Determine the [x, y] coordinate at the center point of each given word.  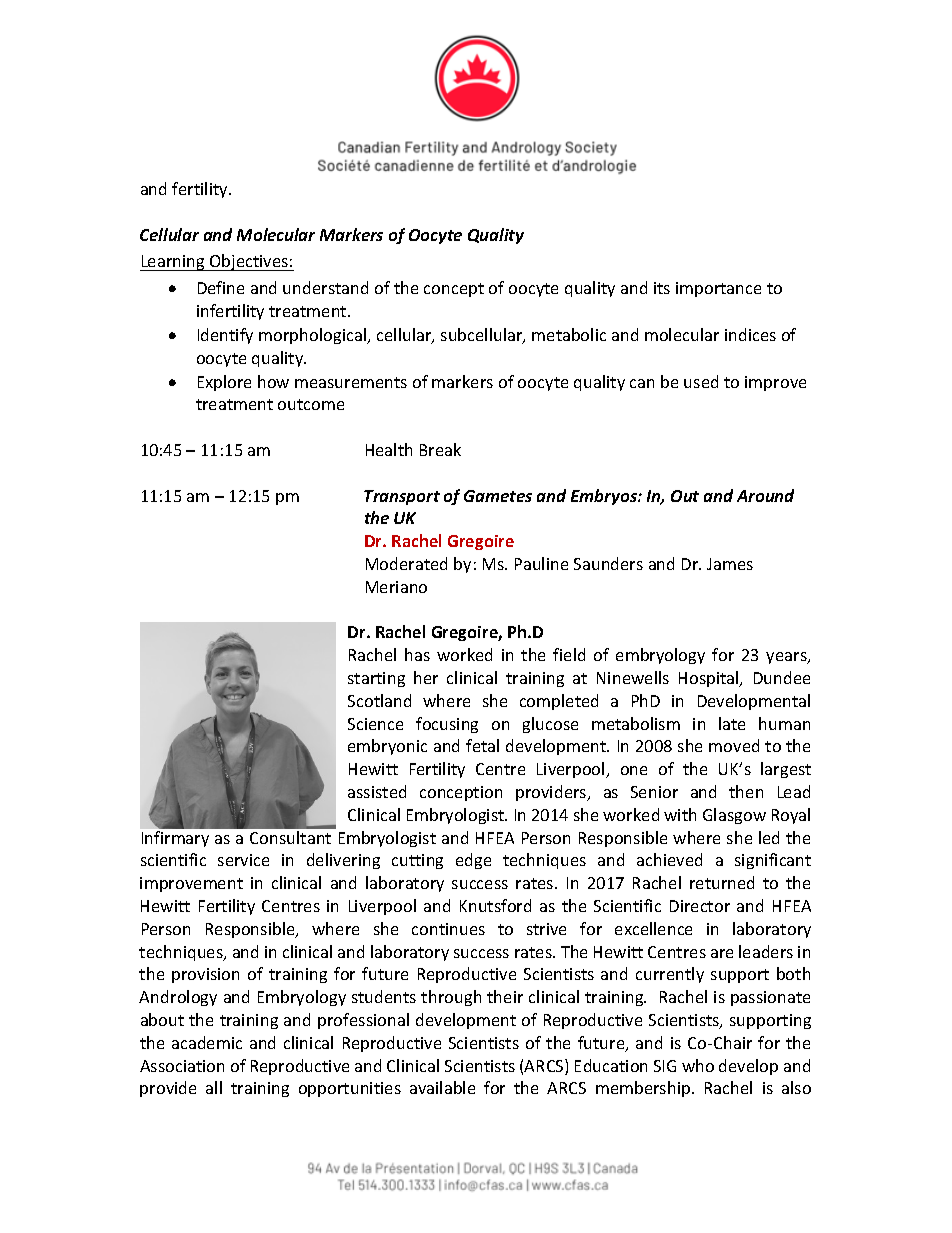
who [698, 1065]
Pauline [541, 563]
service [243, 860]
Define [221, 287]
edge [473, 861]
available [442, 1087]
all [214, 1087]
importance [718, 289]
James [730, 564]
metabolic [569, 334]
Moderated [406, 563]
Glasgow [734, 816]
